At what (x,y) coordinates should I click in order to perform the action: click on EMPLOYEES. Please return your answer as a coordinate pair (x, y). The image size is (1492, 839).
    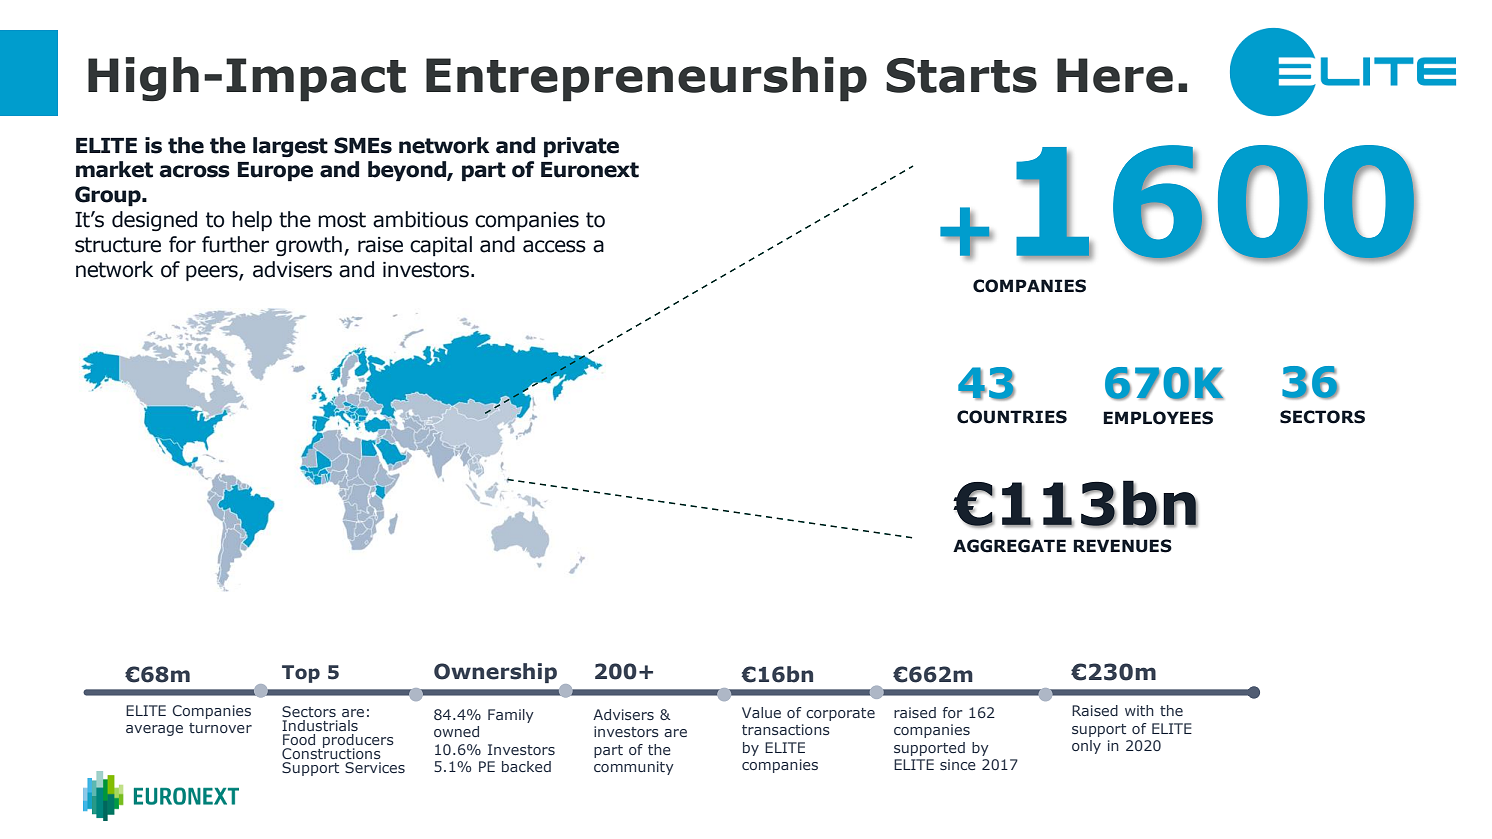
    Looking at the image, I should click on (1158, 418).
